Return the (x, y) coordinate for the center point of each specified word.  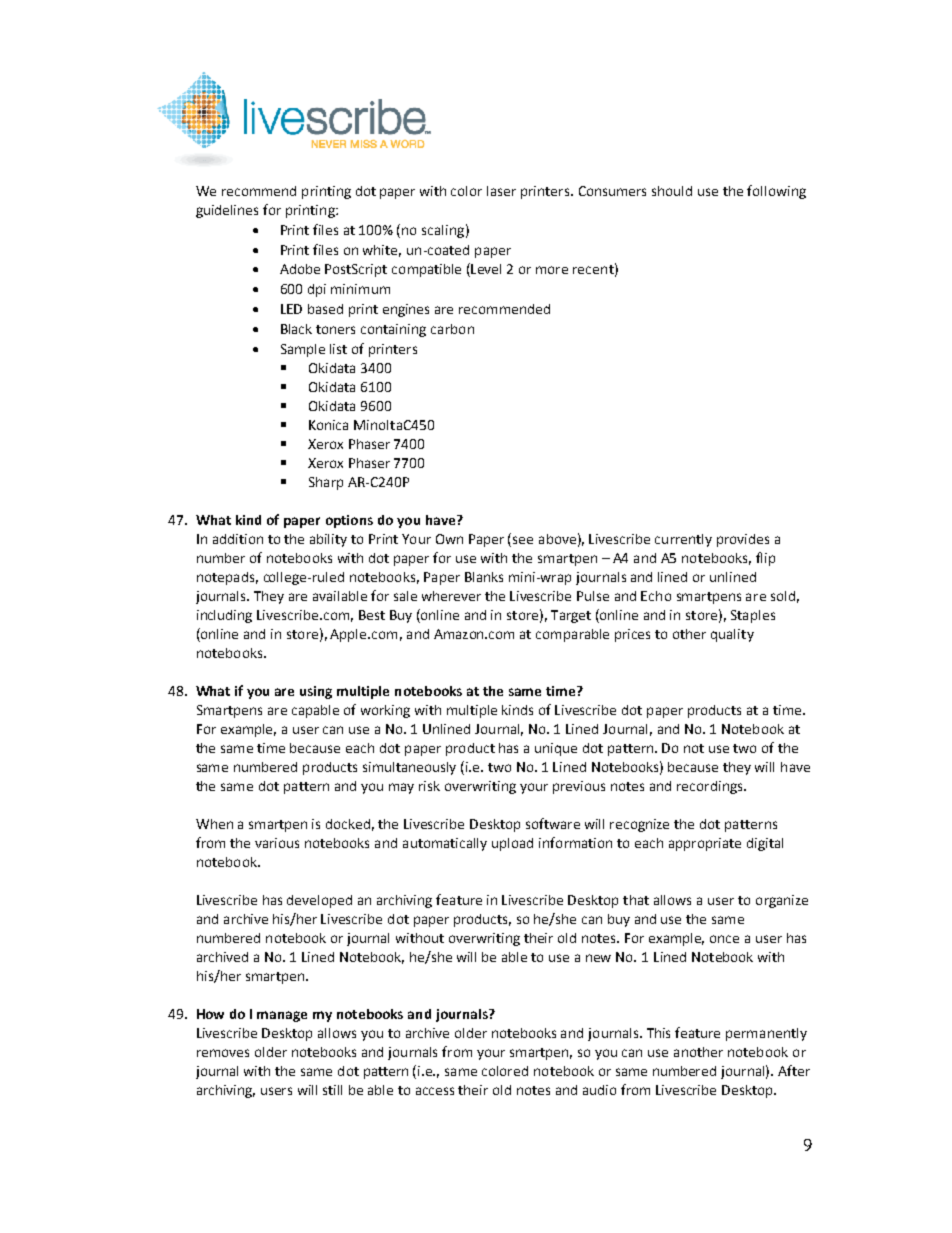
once (724, 939)
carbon (452, 329)
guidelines (227, 211)
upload (512, 844)
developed (319, 901)
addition (238, 539)
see (523, 540)
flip (765, 559)
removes (223, 1053)
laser (501, 191)
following (776, 192)
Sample (303, 350)
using (316, 692)
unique (556, 749)
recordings (711, 787)
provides (743, 540)
